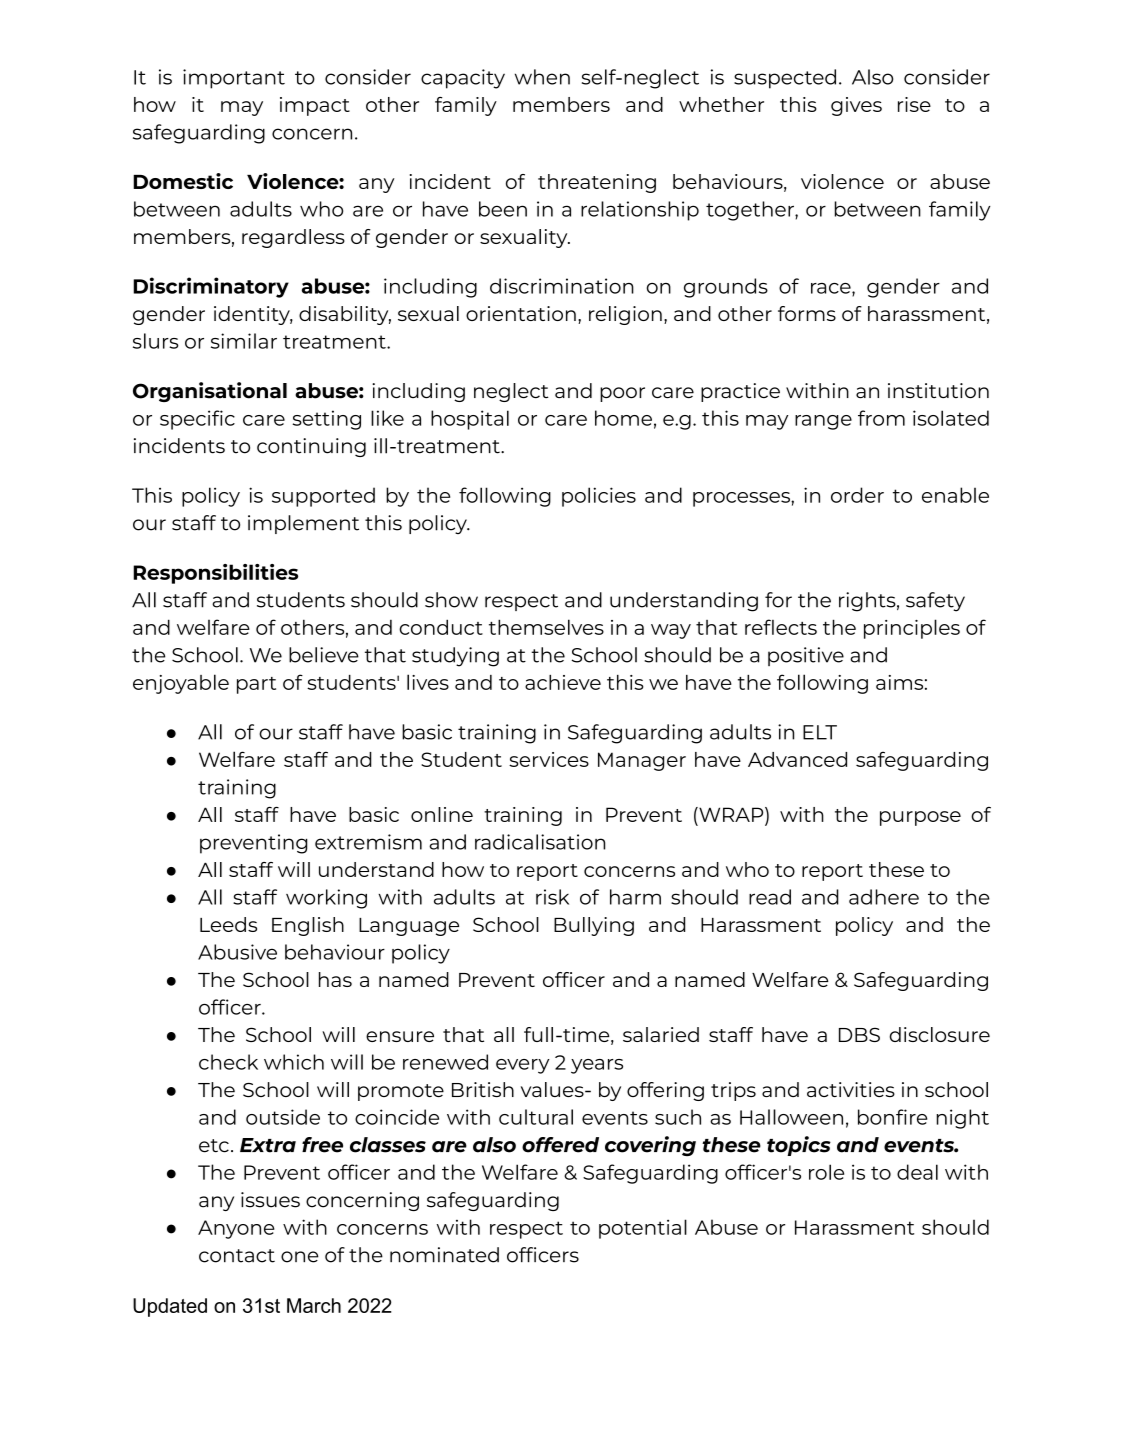 The height and width of the document is (1453, 1123). I want to click on potential, so click(643, 1229).
